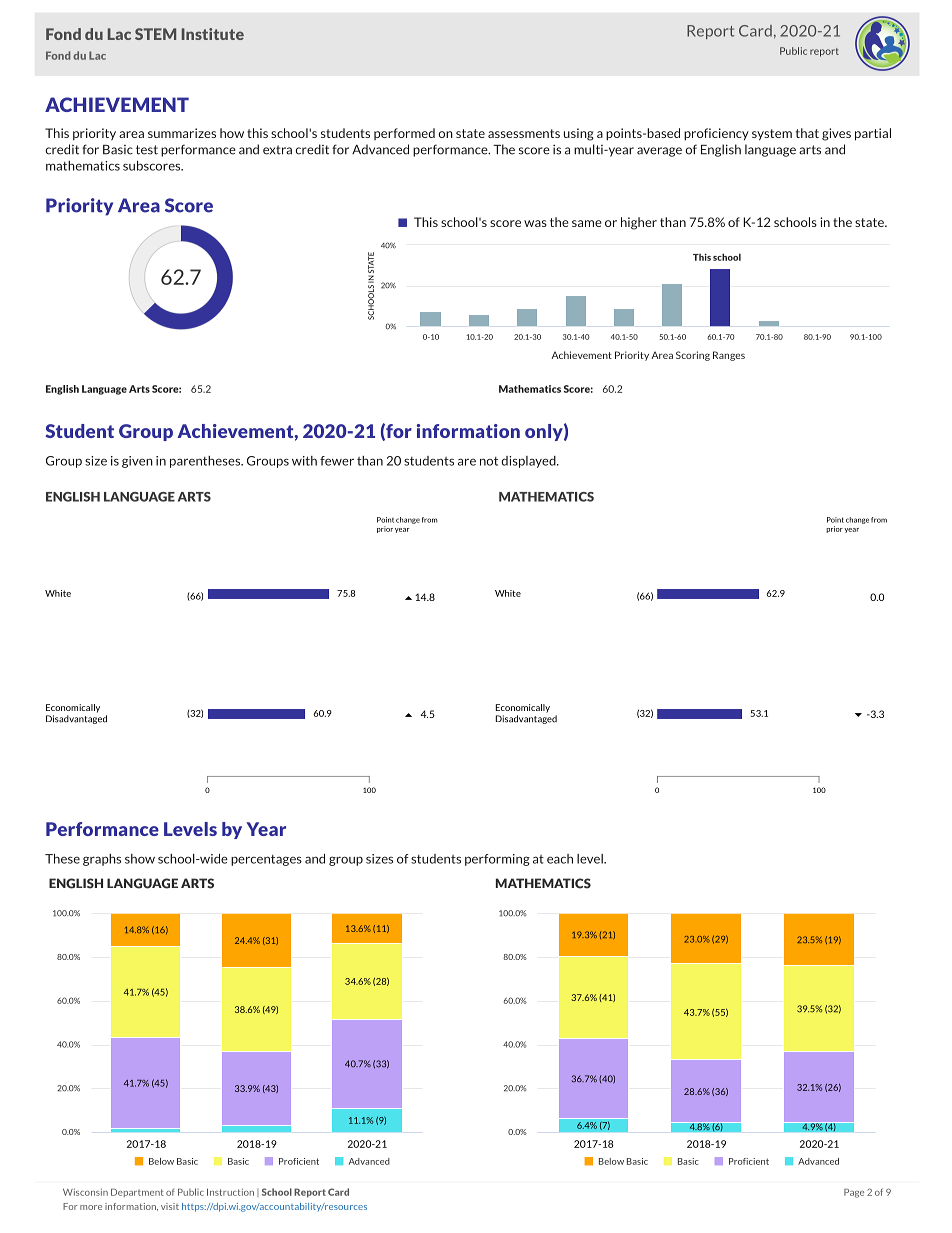 The width and height of the document is (952, 1233). I want to click on show, so click(140, 859).
